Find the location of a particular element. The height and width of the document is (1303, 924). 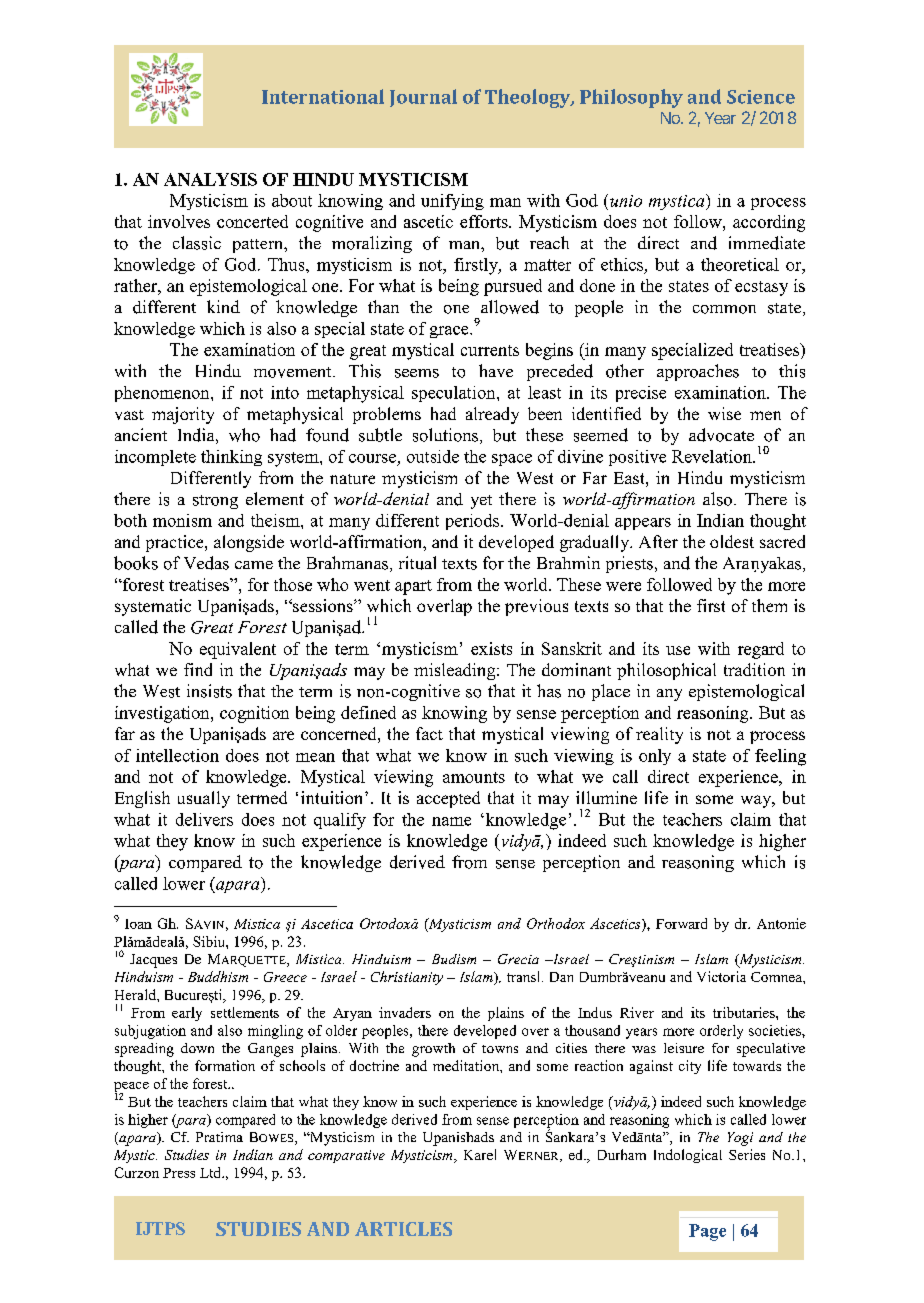

Ltd is located at coordinates (212, 1172).
